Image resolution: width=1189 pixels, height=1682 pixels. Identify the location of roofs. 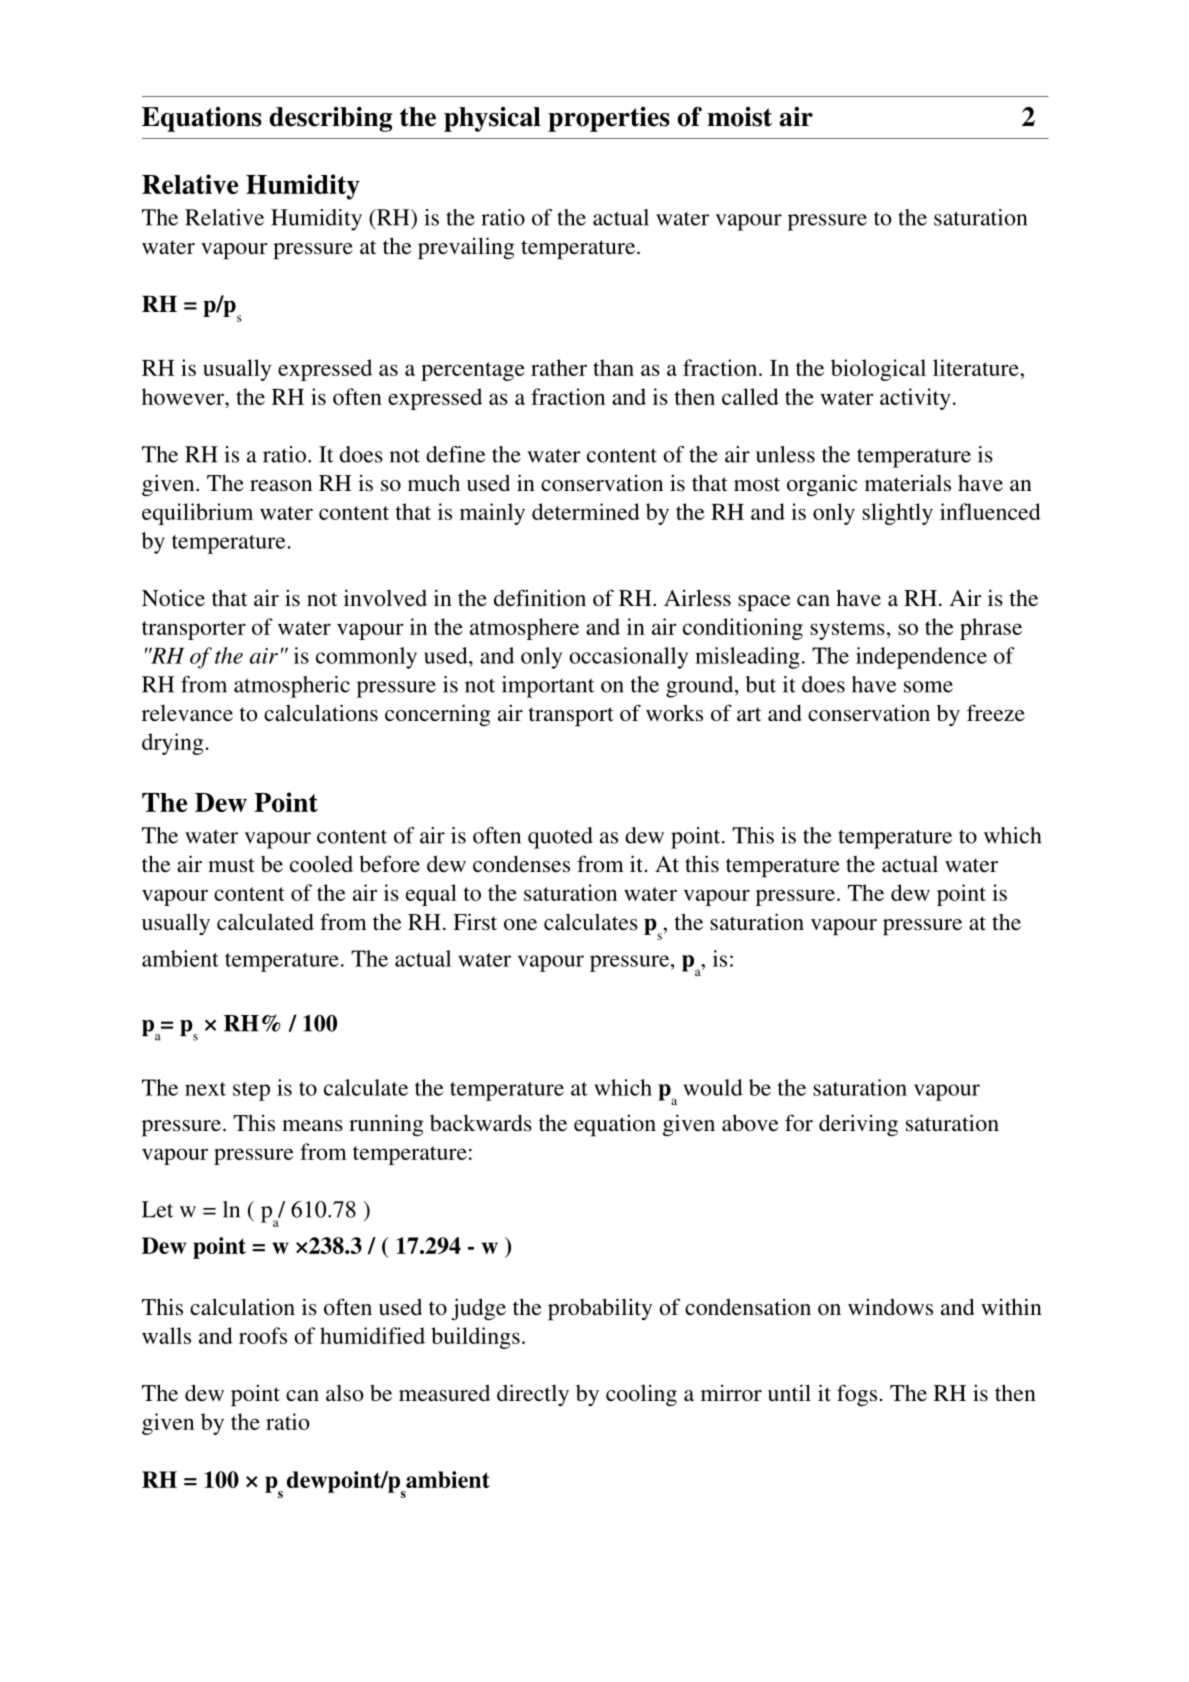
(263, 1335).
